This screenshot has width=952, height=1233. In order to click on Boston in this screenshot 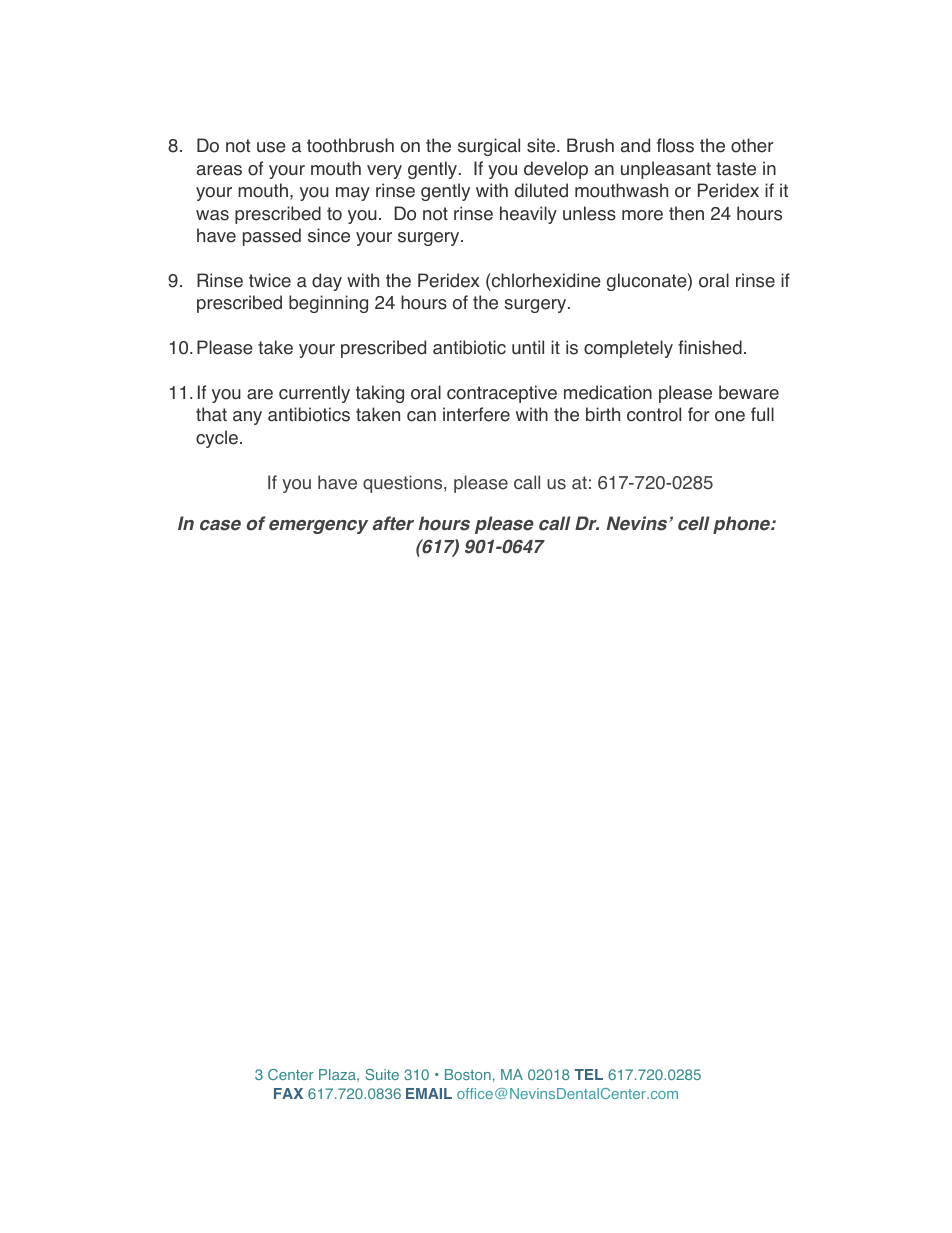, I will do `click(468, 1074)`.
